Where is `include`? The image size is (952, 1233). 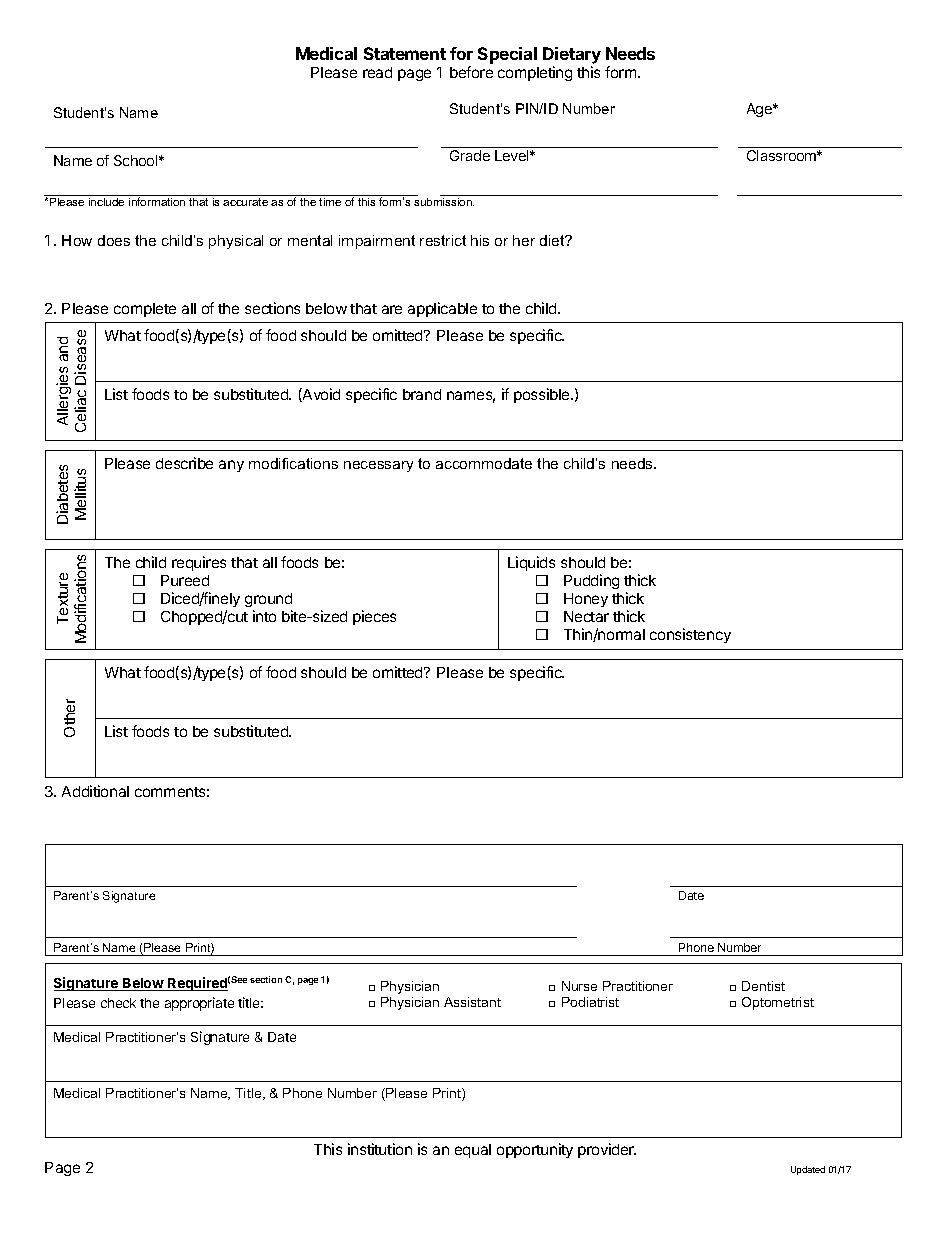
include is located at coordinates (107, 200).
